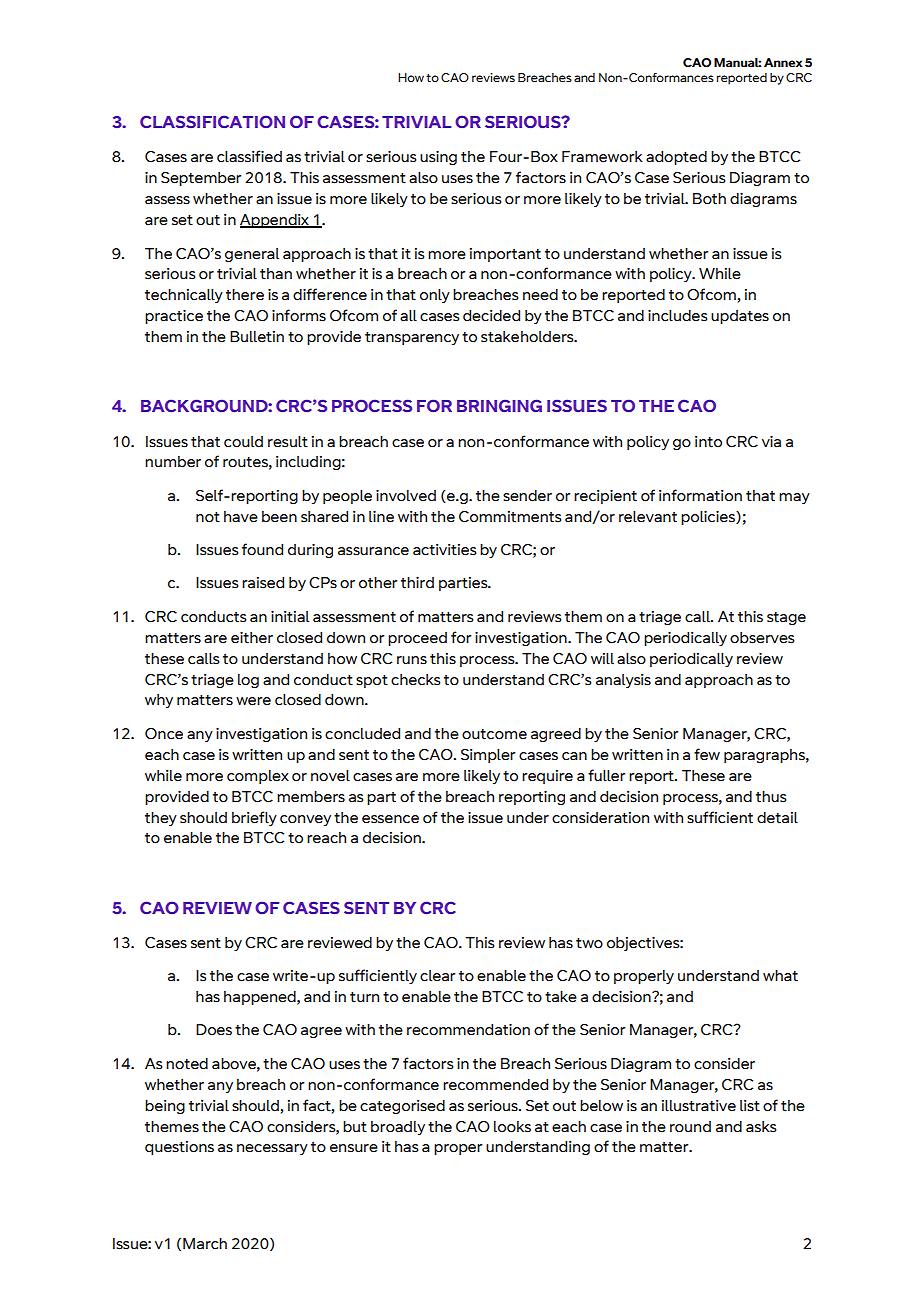 The image size is (924, 1308). I want to click on CLASSIFICATION, so click(212, 121).
